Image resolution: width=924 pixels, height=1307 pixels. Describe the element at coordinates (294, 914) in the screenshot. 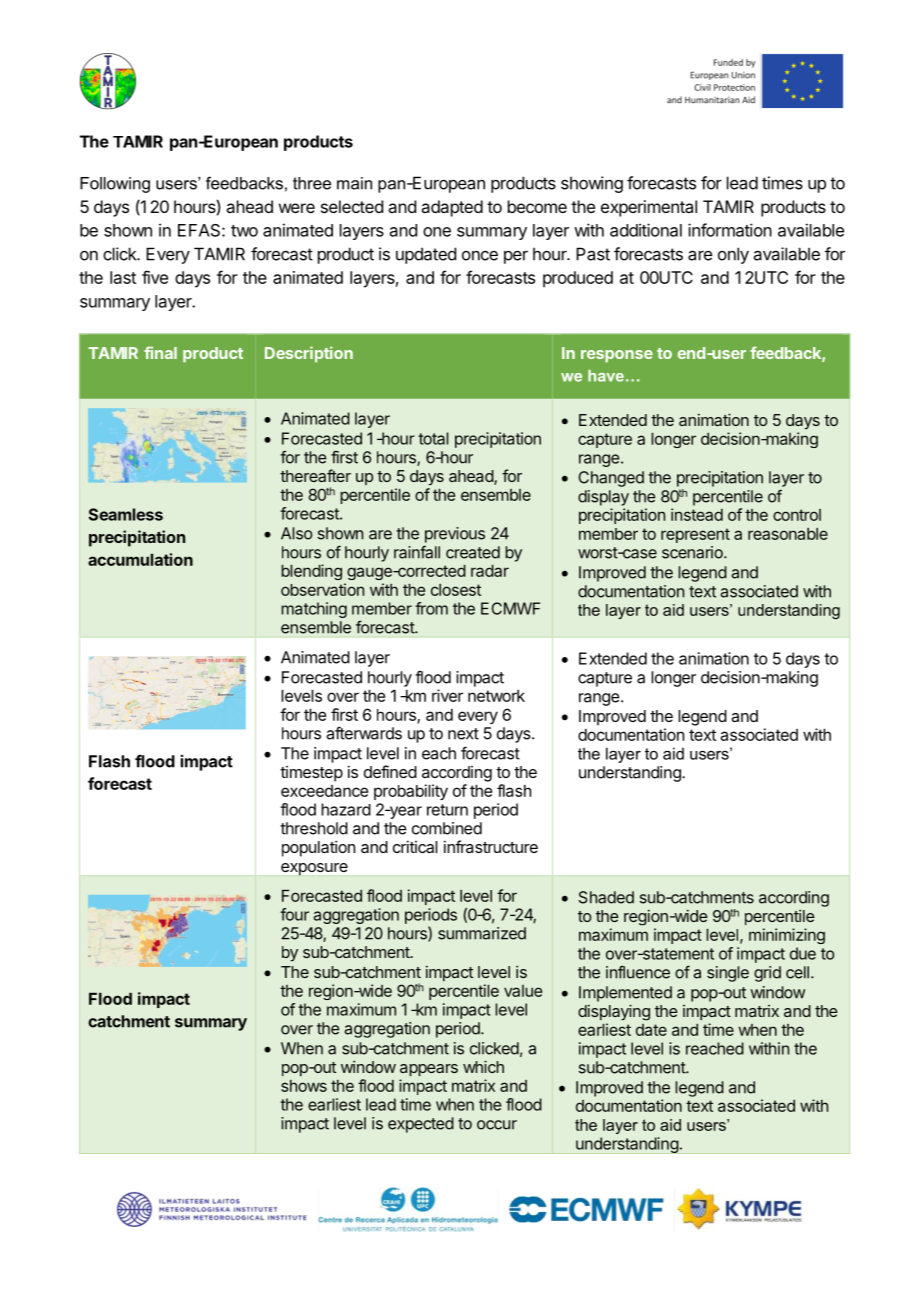

I see `four` at that location.
